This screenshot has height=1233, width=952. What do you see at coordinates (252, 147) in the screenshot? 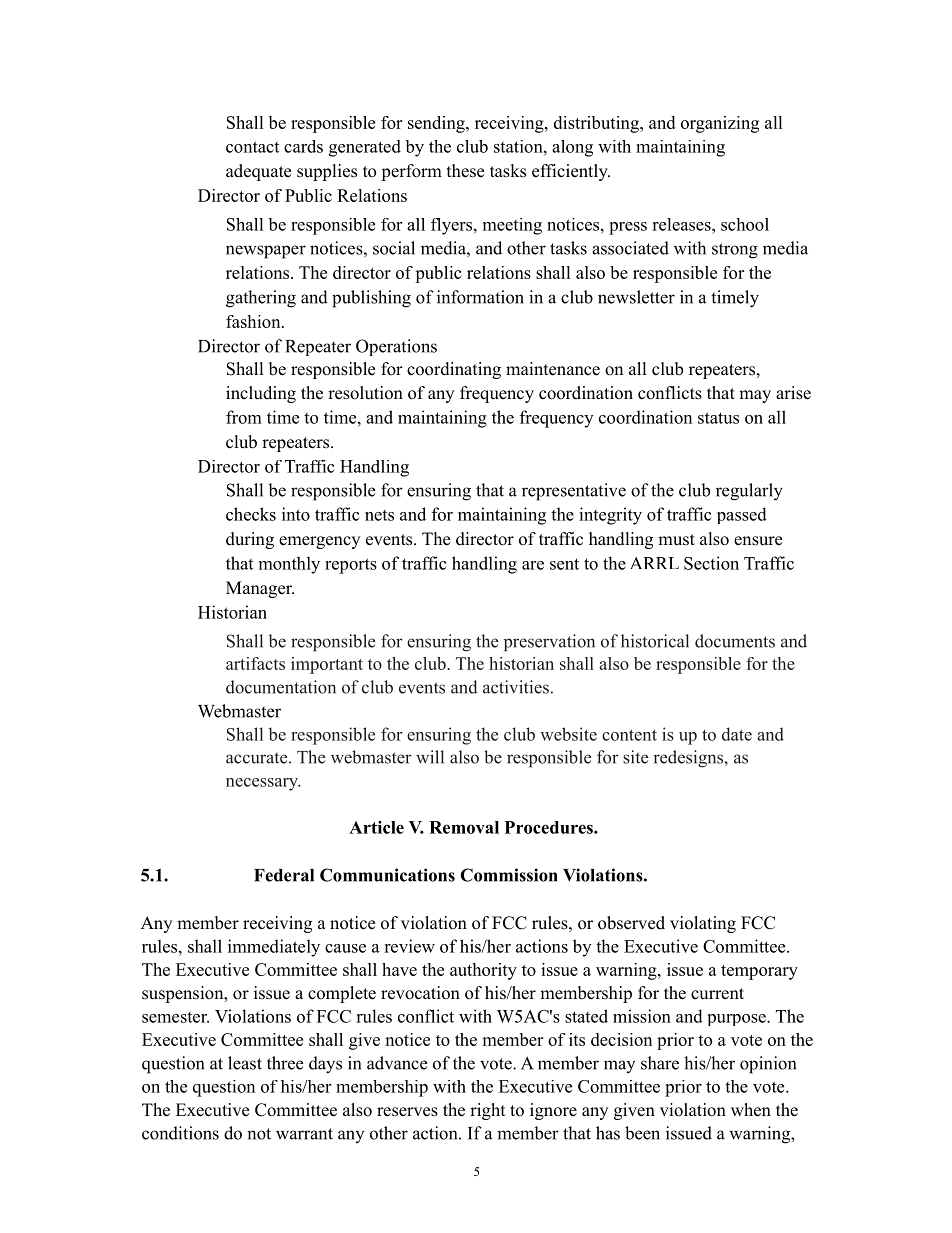
I see `contact` at bounding box center [252, 147].
